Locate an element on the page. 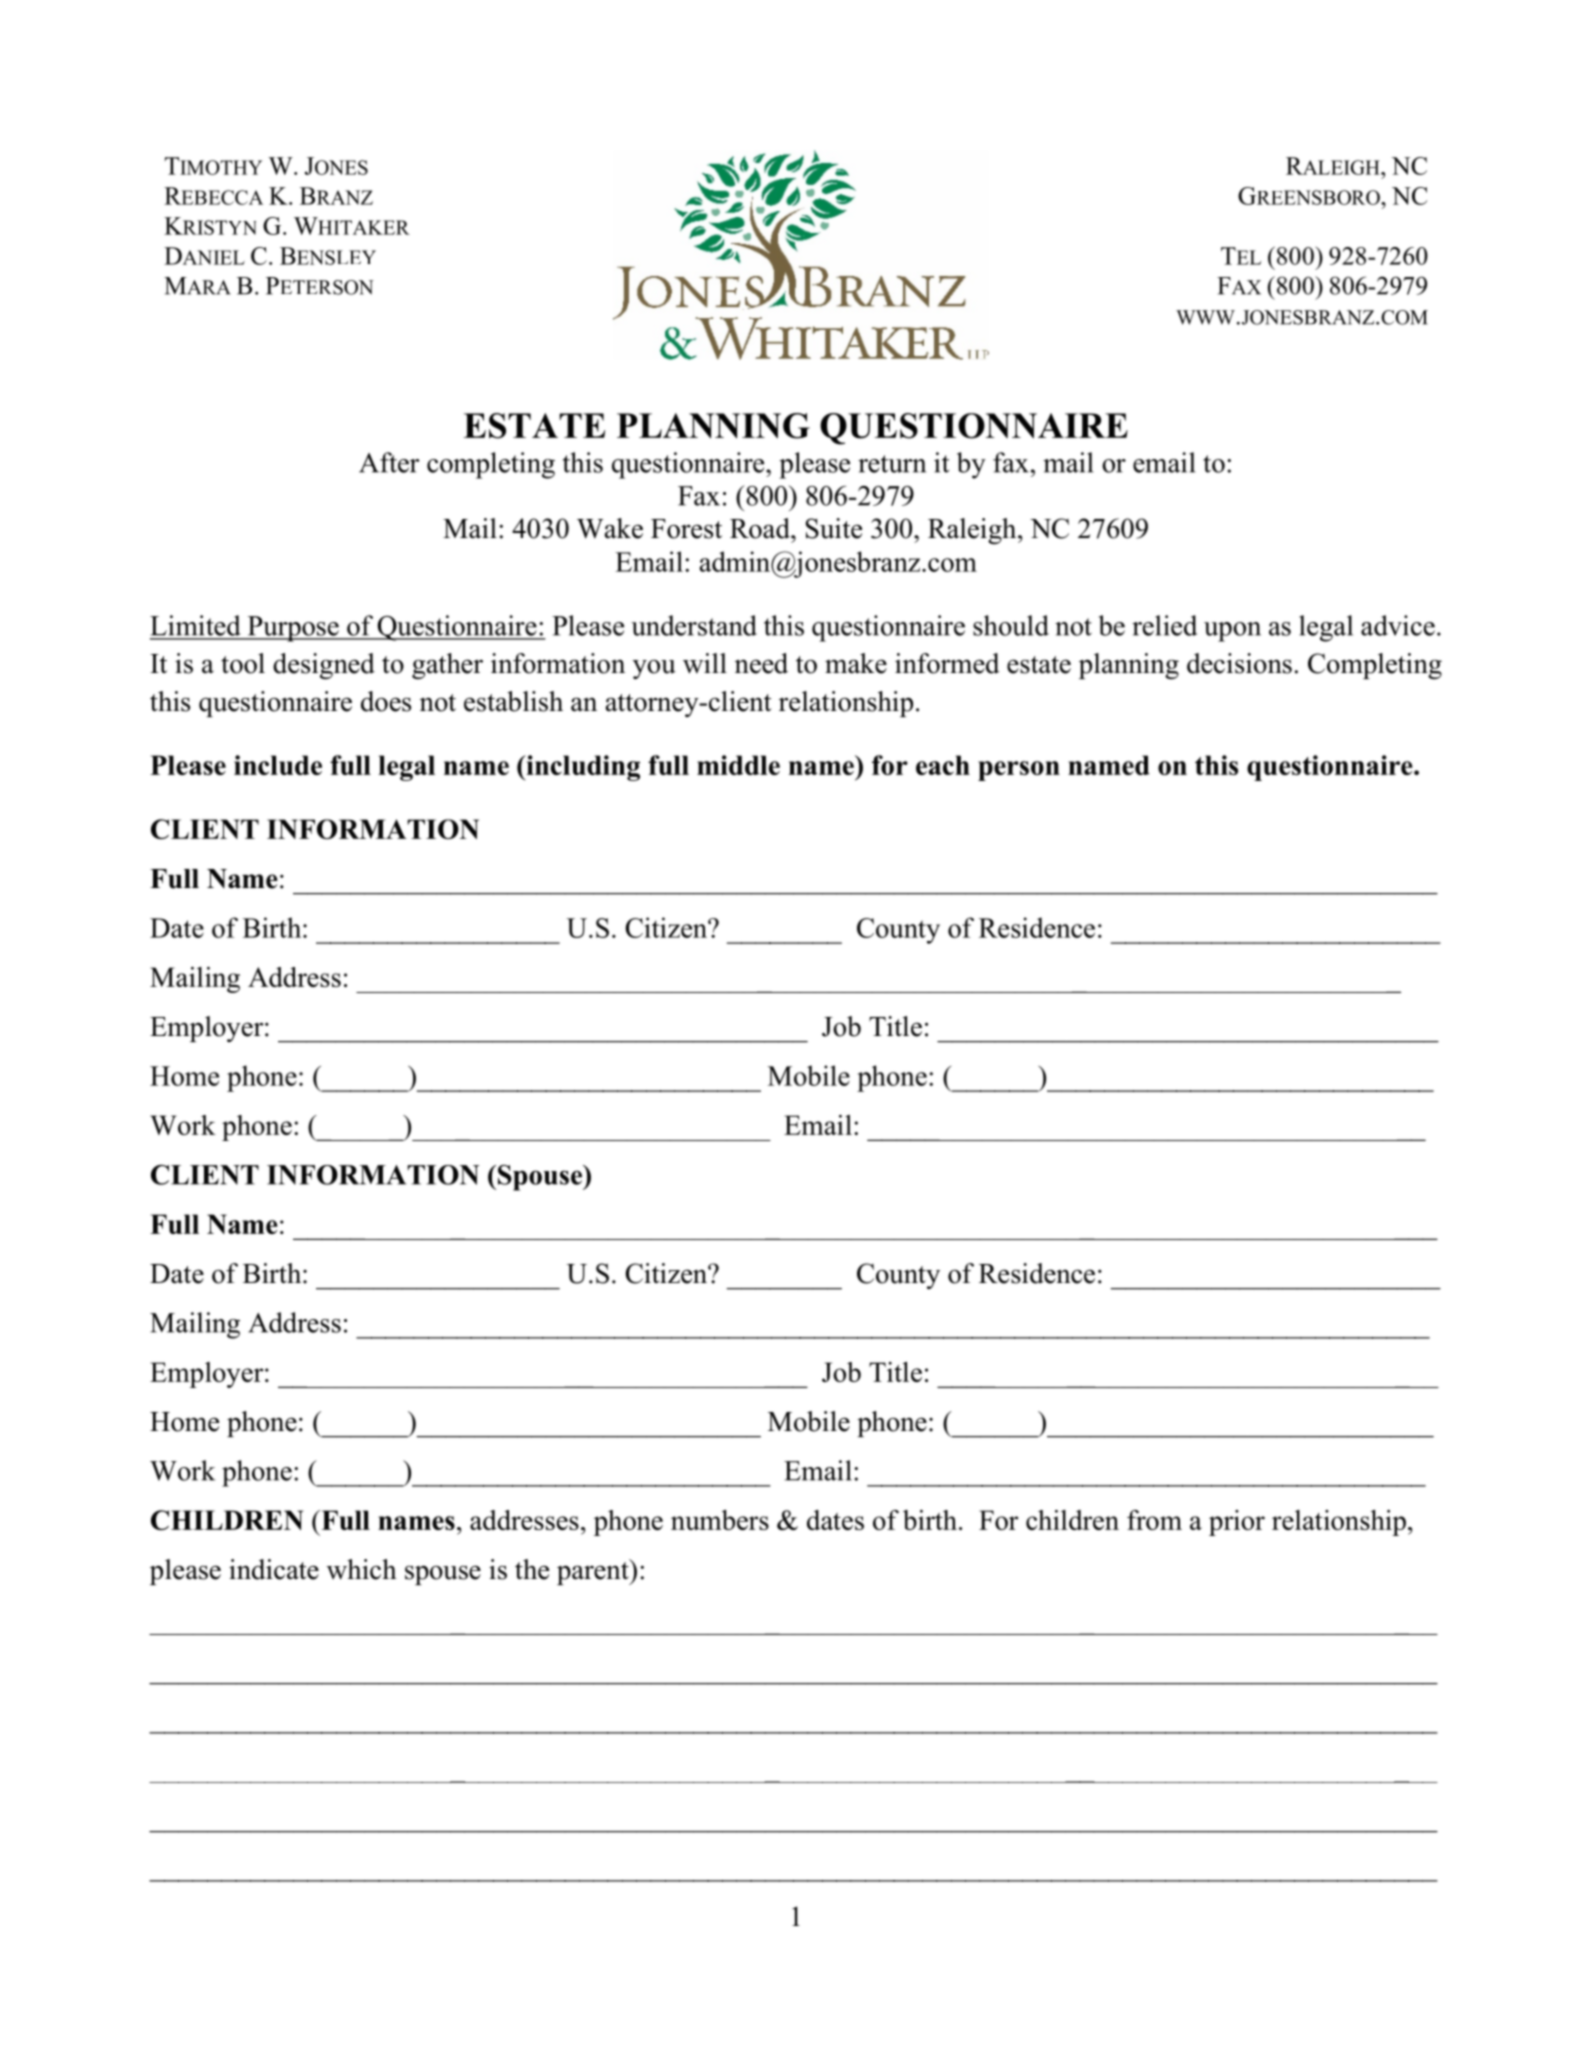 Image resolution: width=1592 pixels, height=2061 pixels. person is located at coordinates (1019, 771).
